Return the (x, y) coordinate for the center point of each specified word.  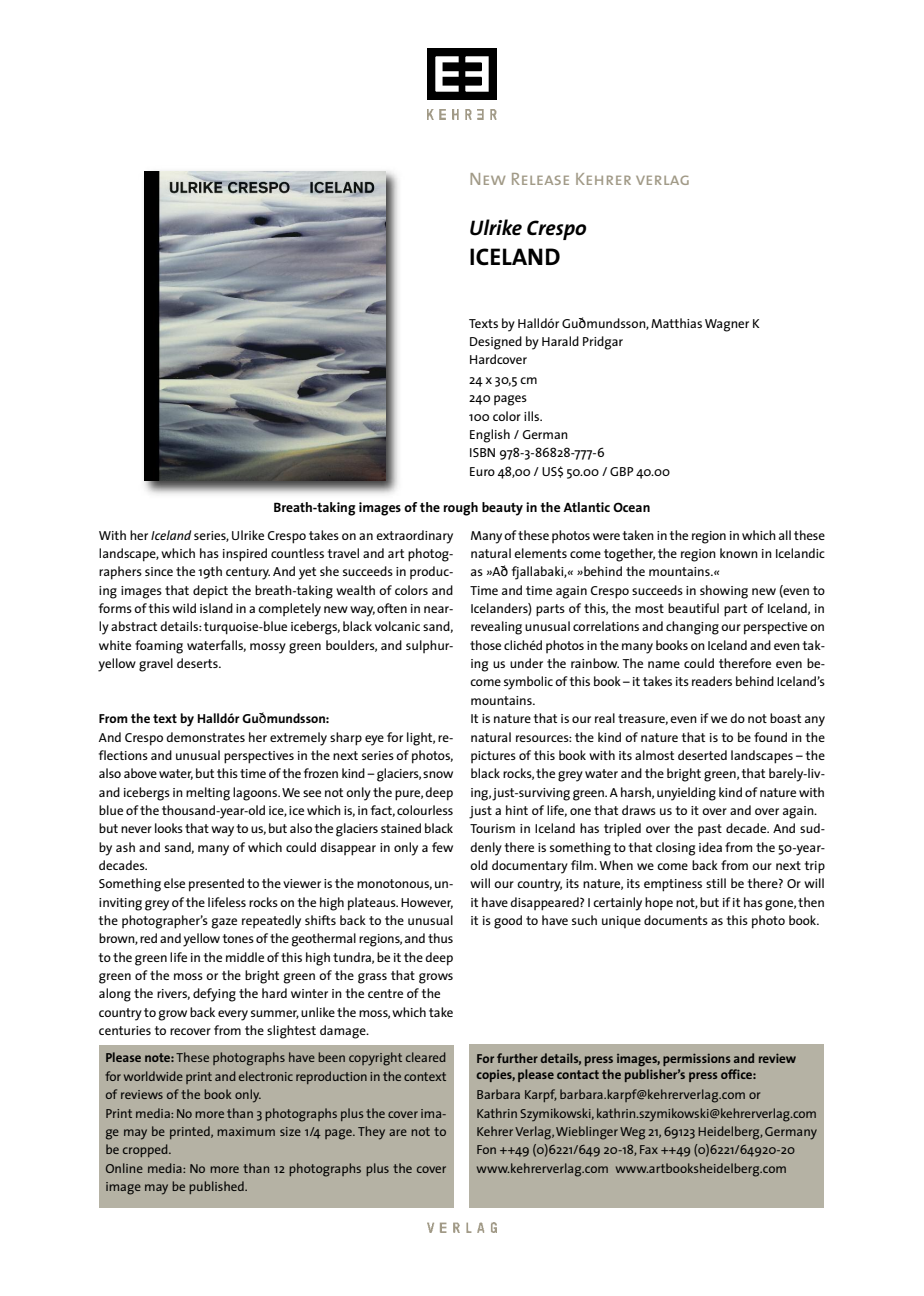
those (485, 645)
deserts (198, 663)
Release (540, 179)
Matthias (676, 323)
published (217, 1187)
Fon (486, 1149)
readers (712, 681)
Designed (496, 343)
